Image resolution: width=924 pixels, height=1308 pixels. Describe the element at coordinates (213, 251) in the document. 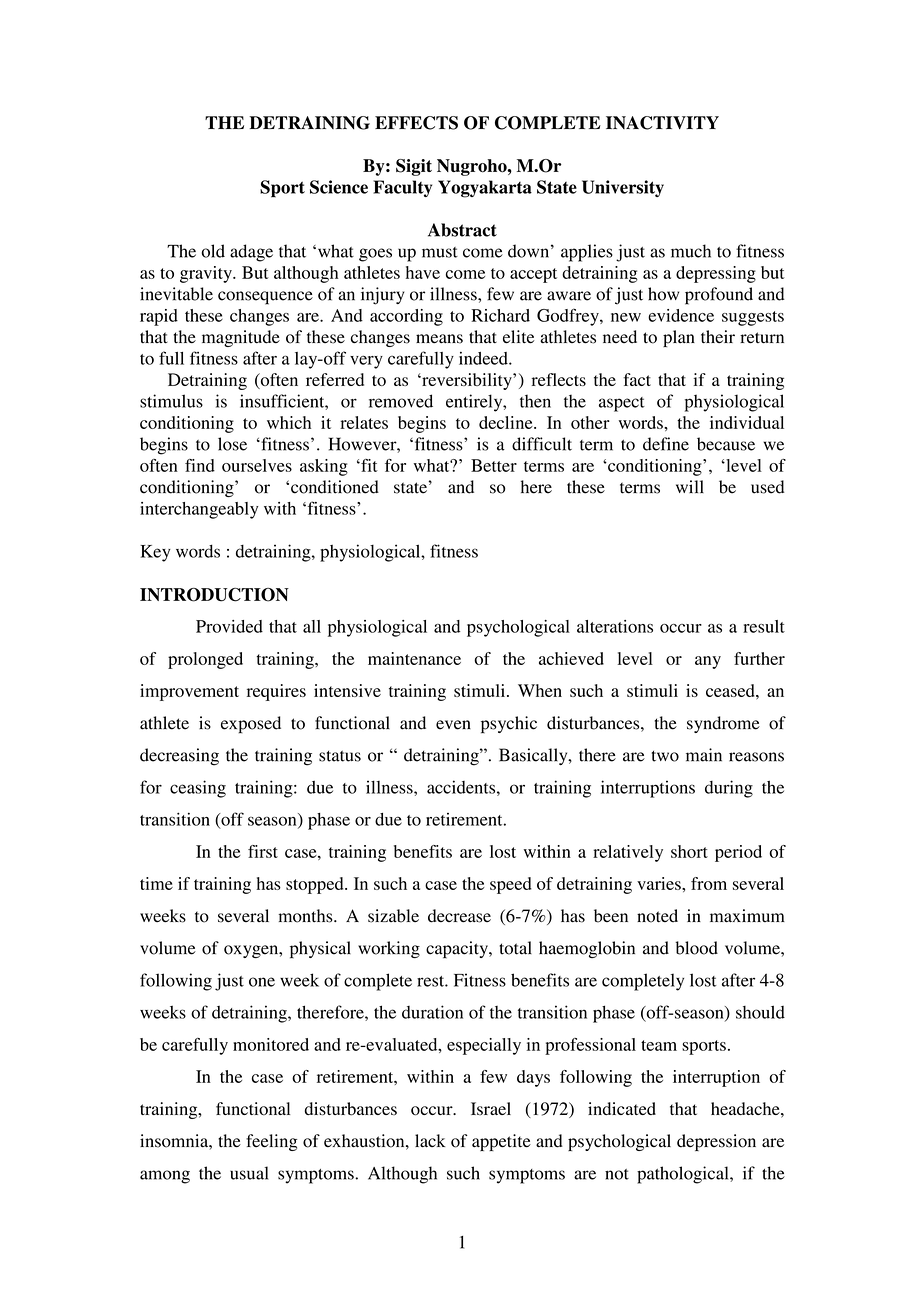

I see `old` at that location.
